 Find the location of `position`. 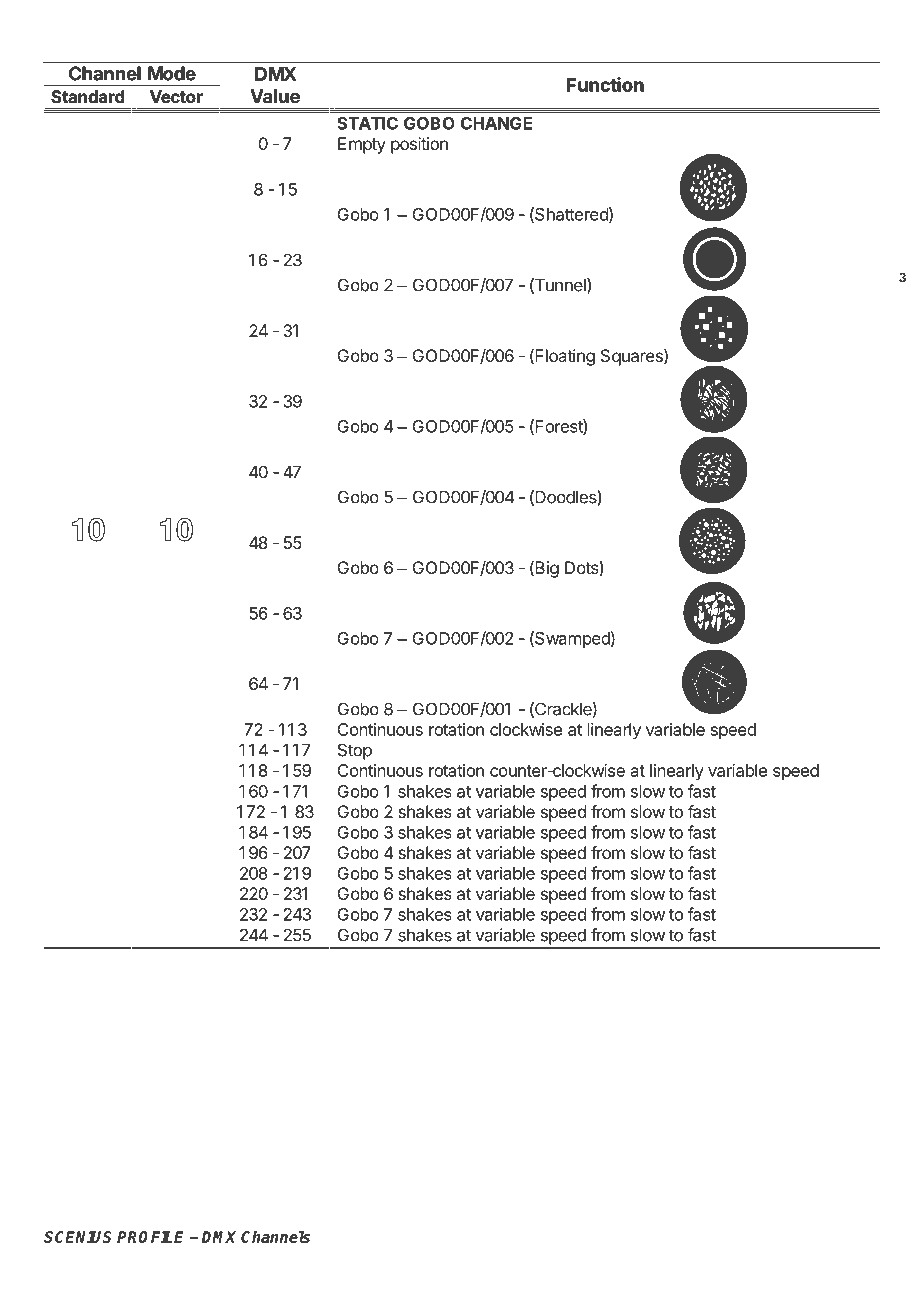

position is located at coordinates (419, 146).
